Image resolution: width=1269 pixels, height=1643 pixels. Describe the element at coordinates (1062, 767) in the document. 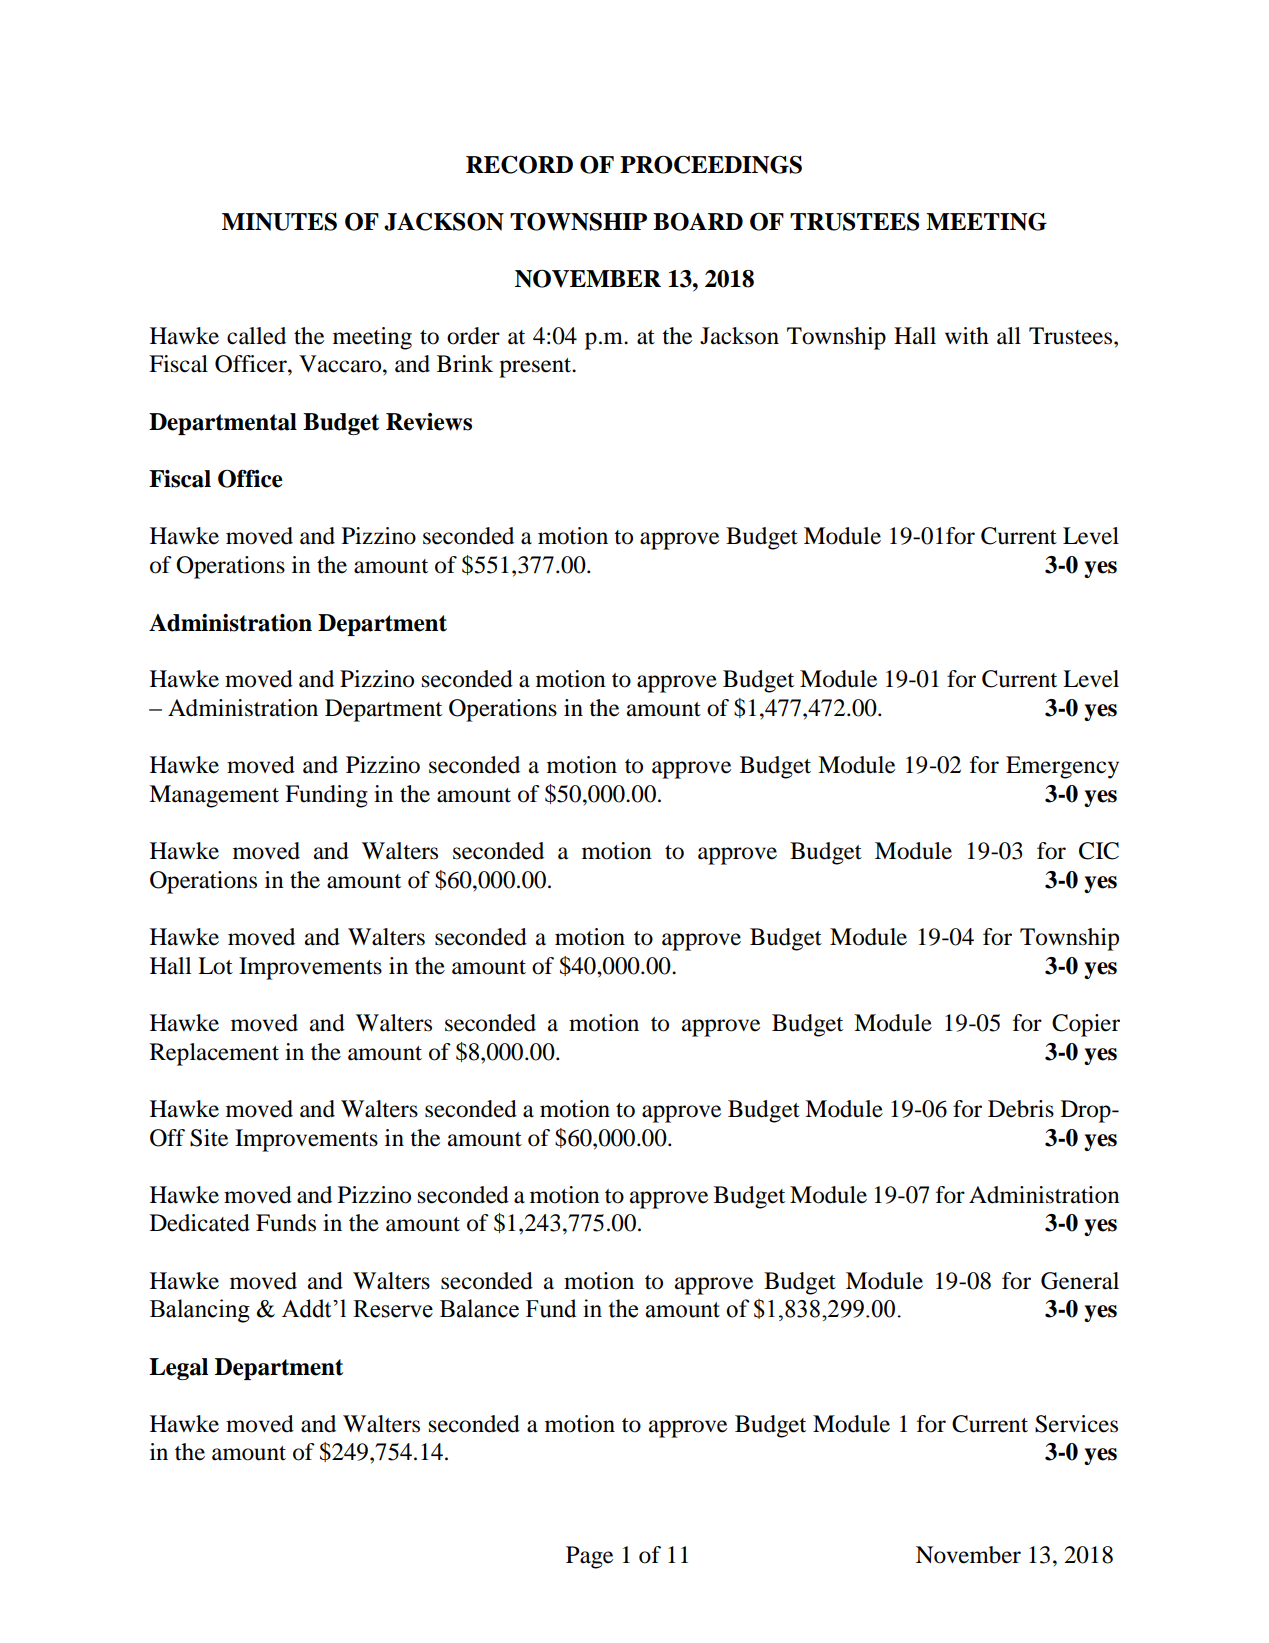

I see `Emergency` at that location.
